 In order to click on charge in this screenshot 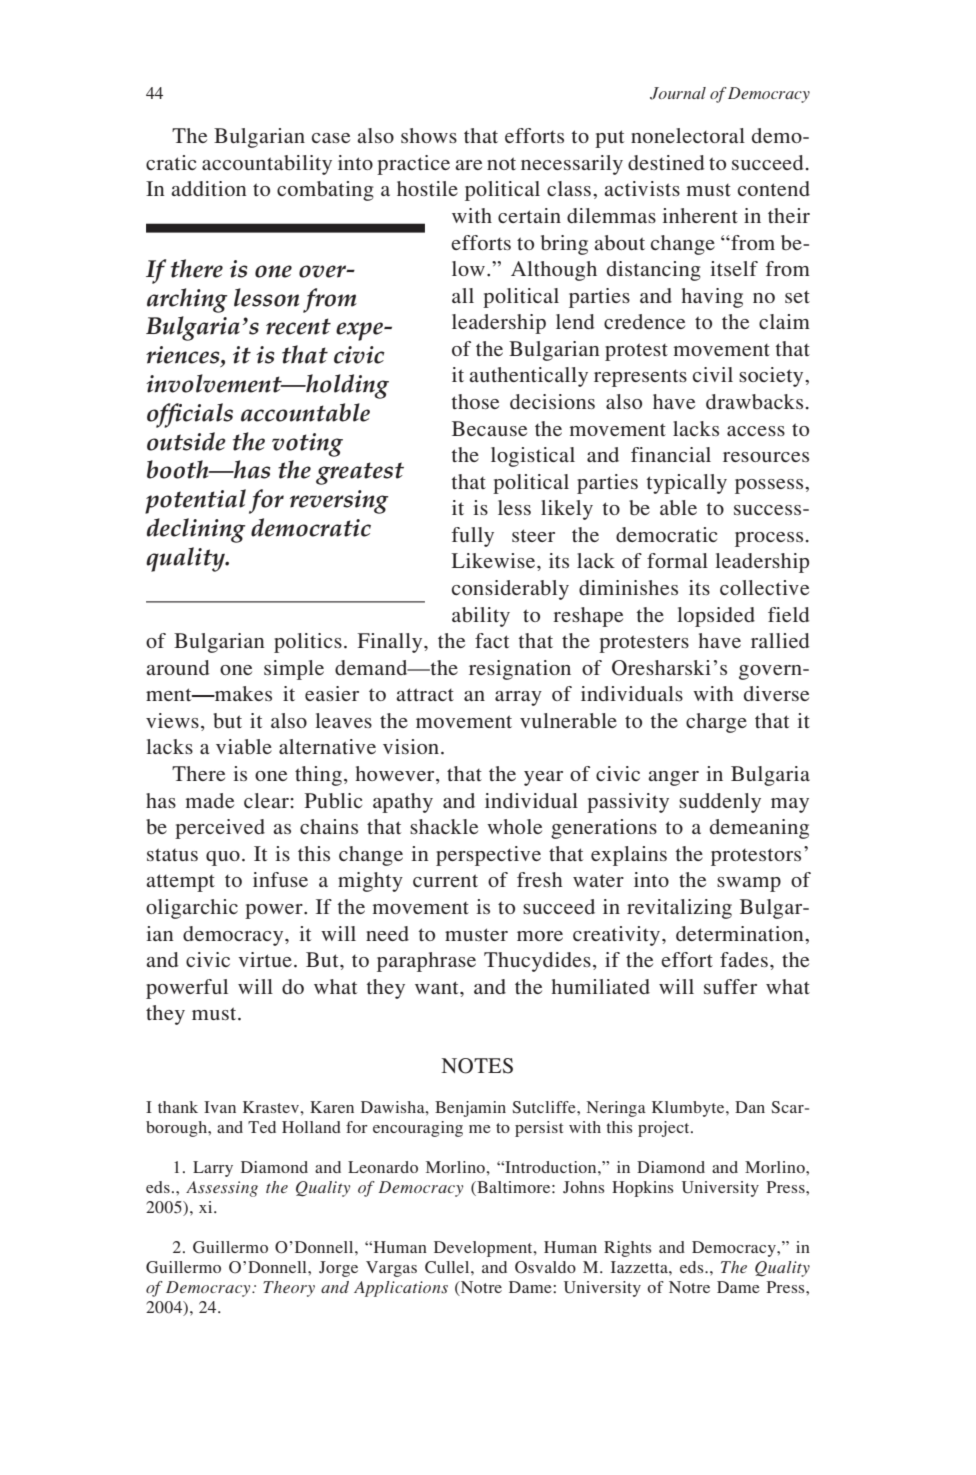, I will do `click(716, 723)`.
